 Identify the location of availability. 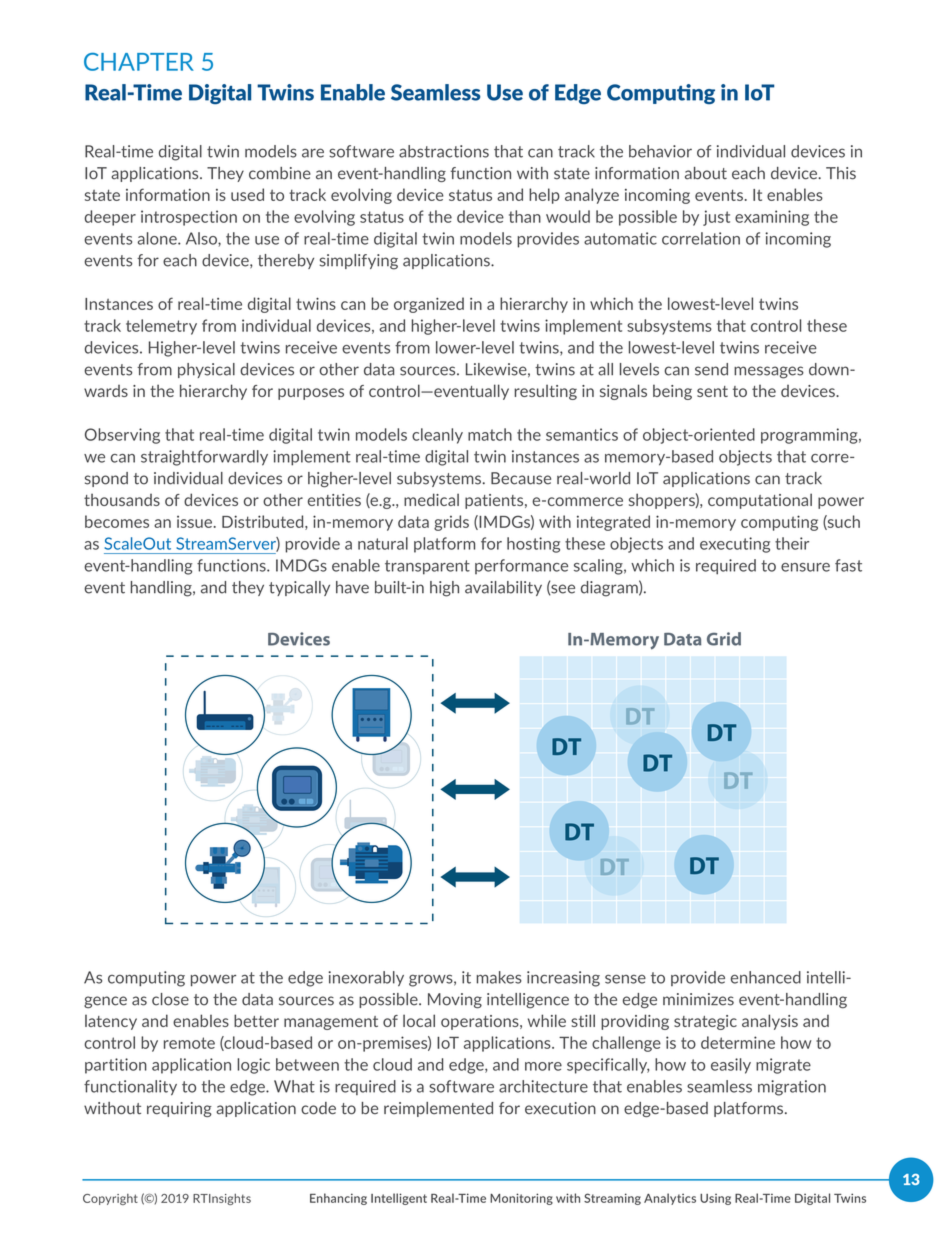
(503, 588).
